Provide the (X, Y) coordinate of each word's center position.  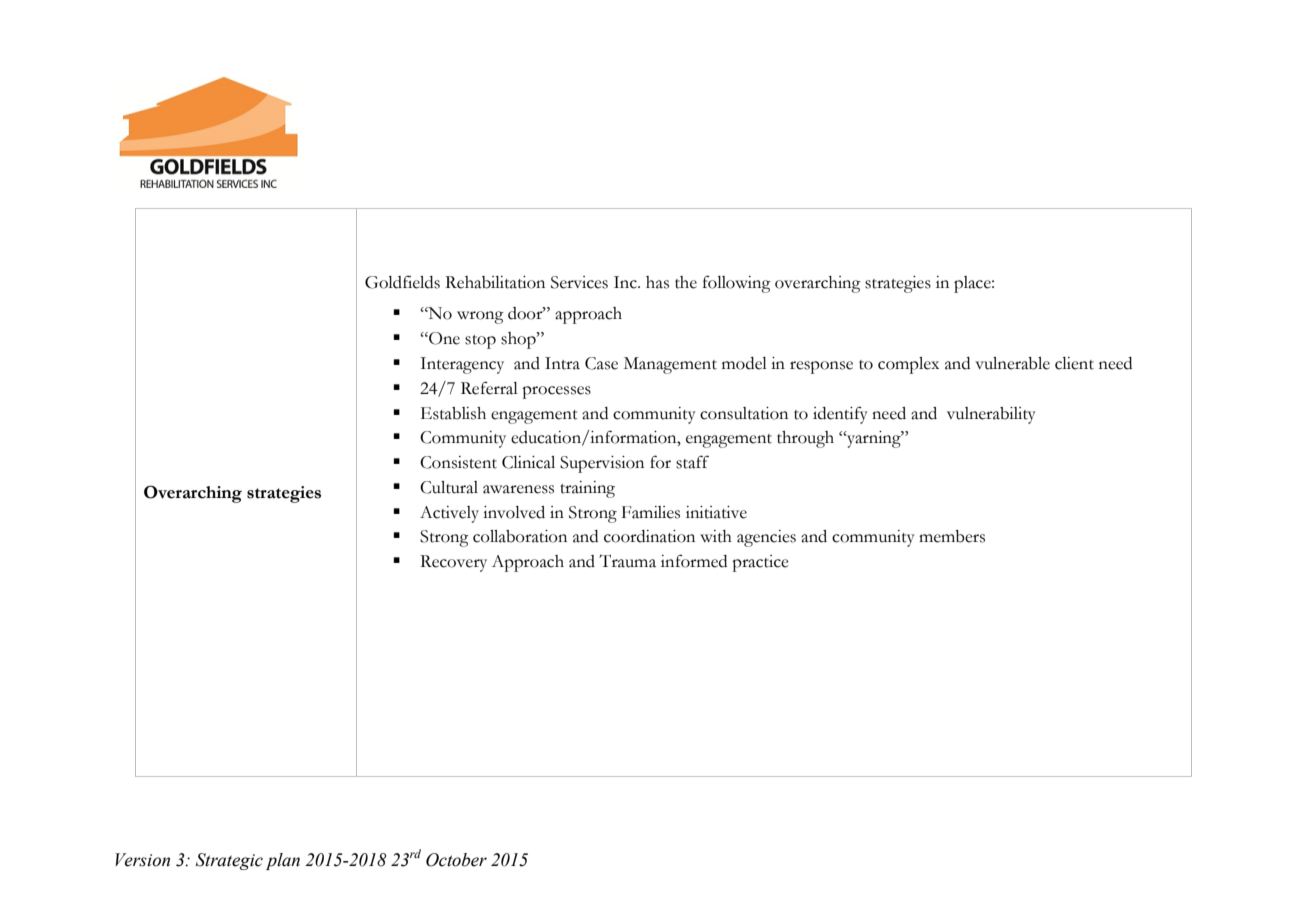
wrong (480, 317)
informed (694, 561)
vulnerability (991, 415)
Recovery (453, 563)
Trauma (627, 561)
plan (283, 861)
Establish (453, 413)
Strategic (229, 861)
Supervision (602, 464)
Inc (626, 282)
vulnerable (1012, 363)
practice (760, 563)
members (952, 536)
